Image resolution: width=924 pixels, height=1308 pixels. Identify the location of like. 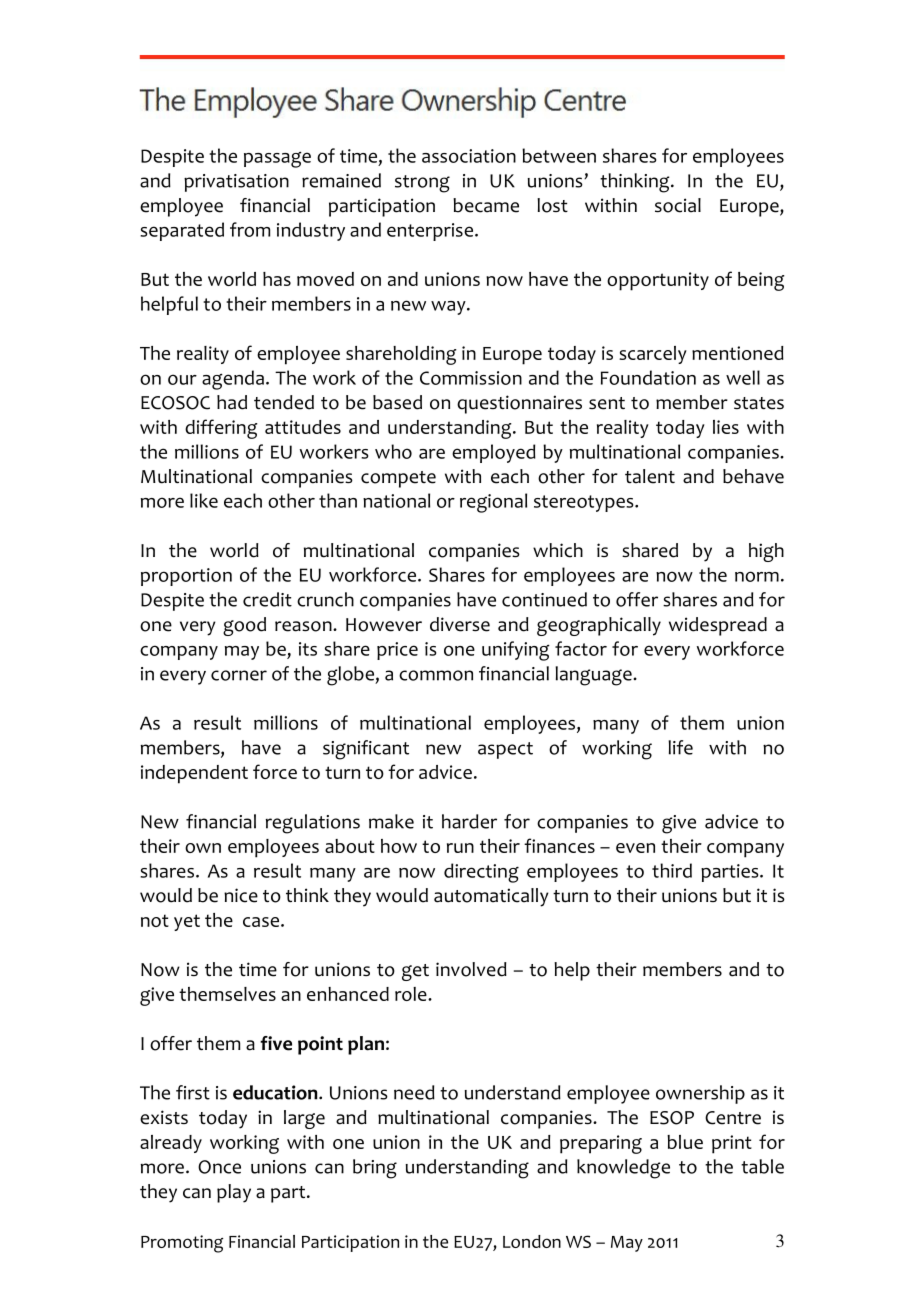
(204, 500).
